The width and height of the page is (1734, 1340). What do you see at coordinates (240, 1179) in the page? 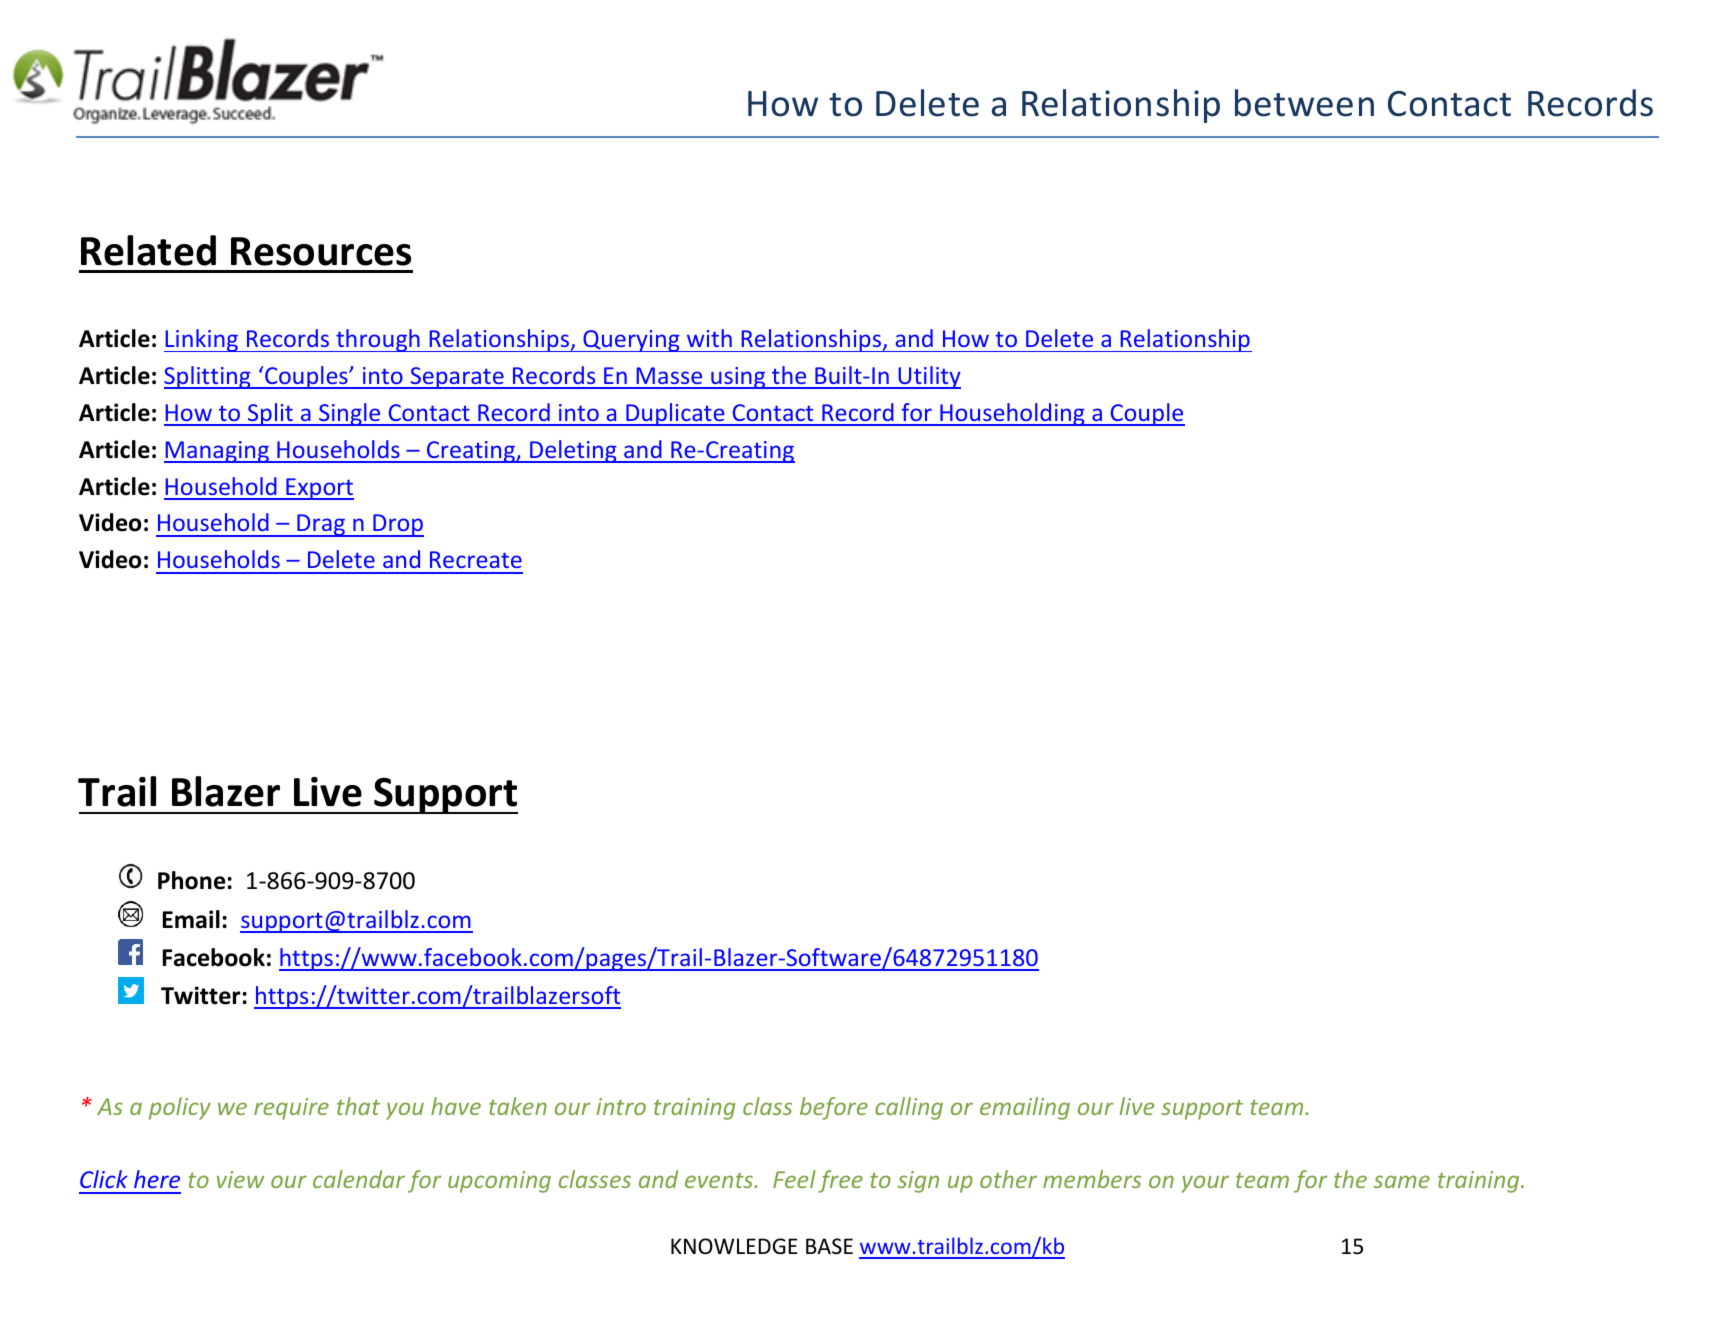
I see `view` at bounding box center [240, 1179].
